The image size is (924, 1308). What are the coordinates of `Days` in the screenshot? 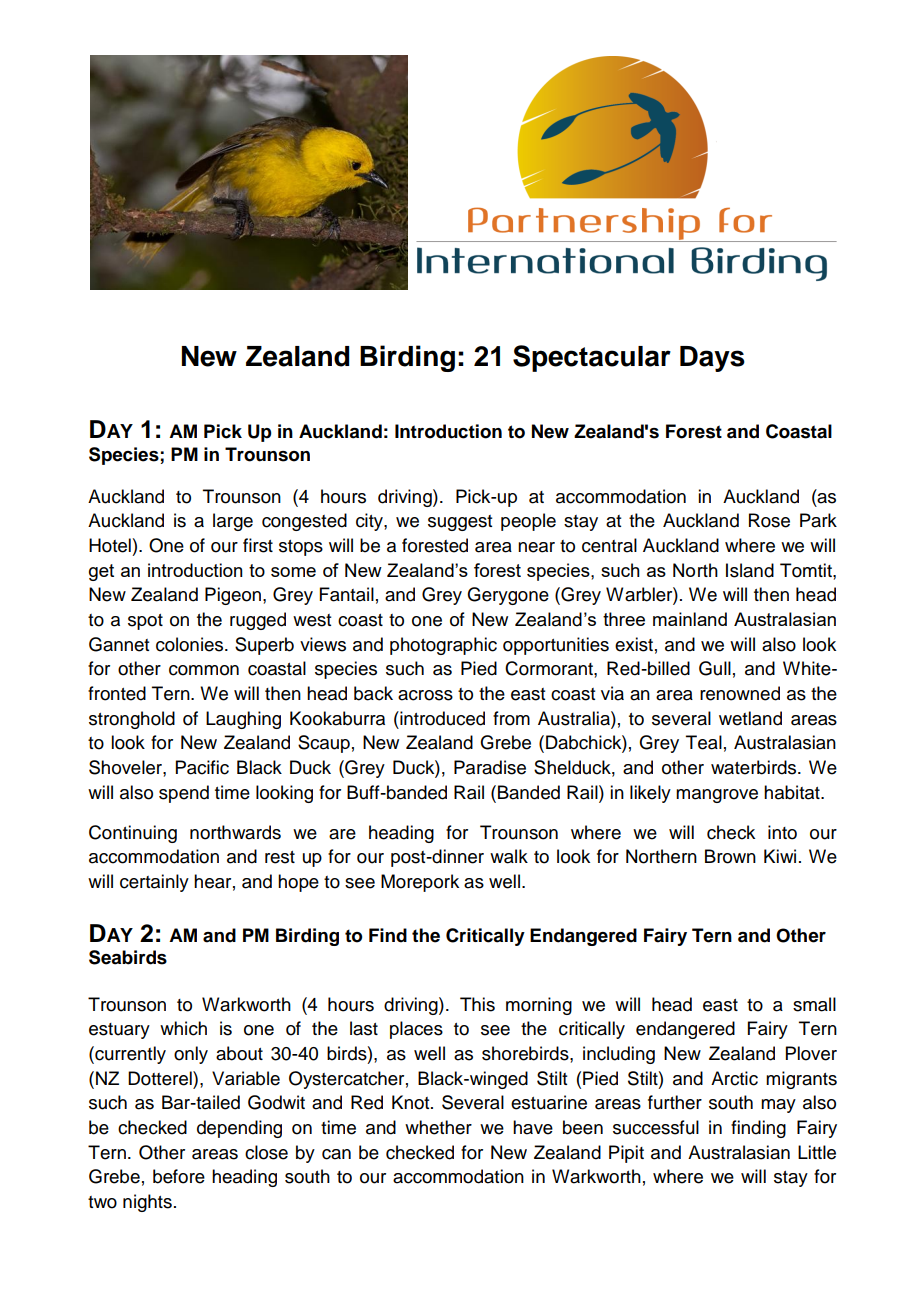 It's located at (712, 359).
